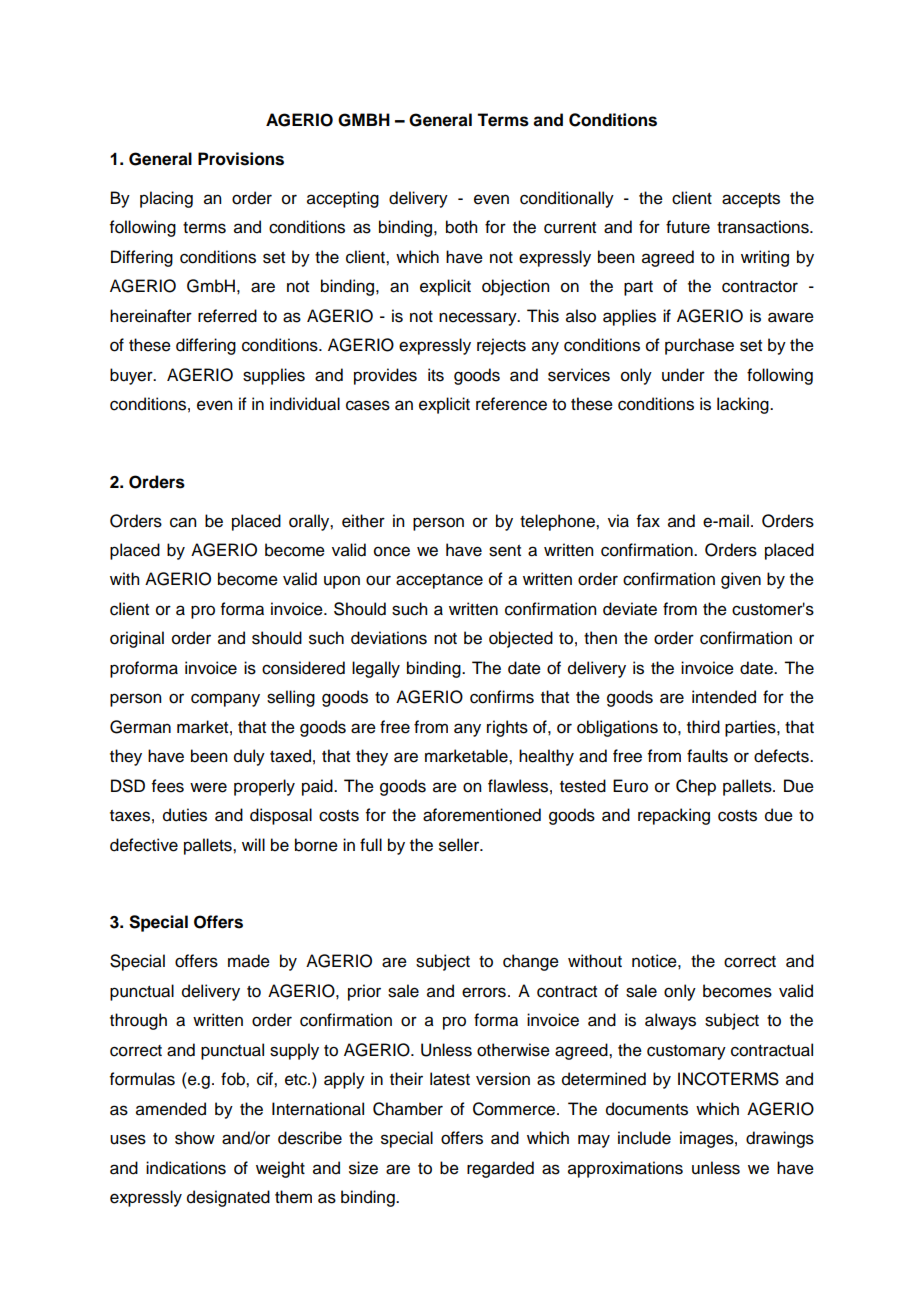 The image size is (924, 1308). What do you see at coordinates (166, 199) in the screenshot?
I see `placing` at bounding box center [166, 199].
